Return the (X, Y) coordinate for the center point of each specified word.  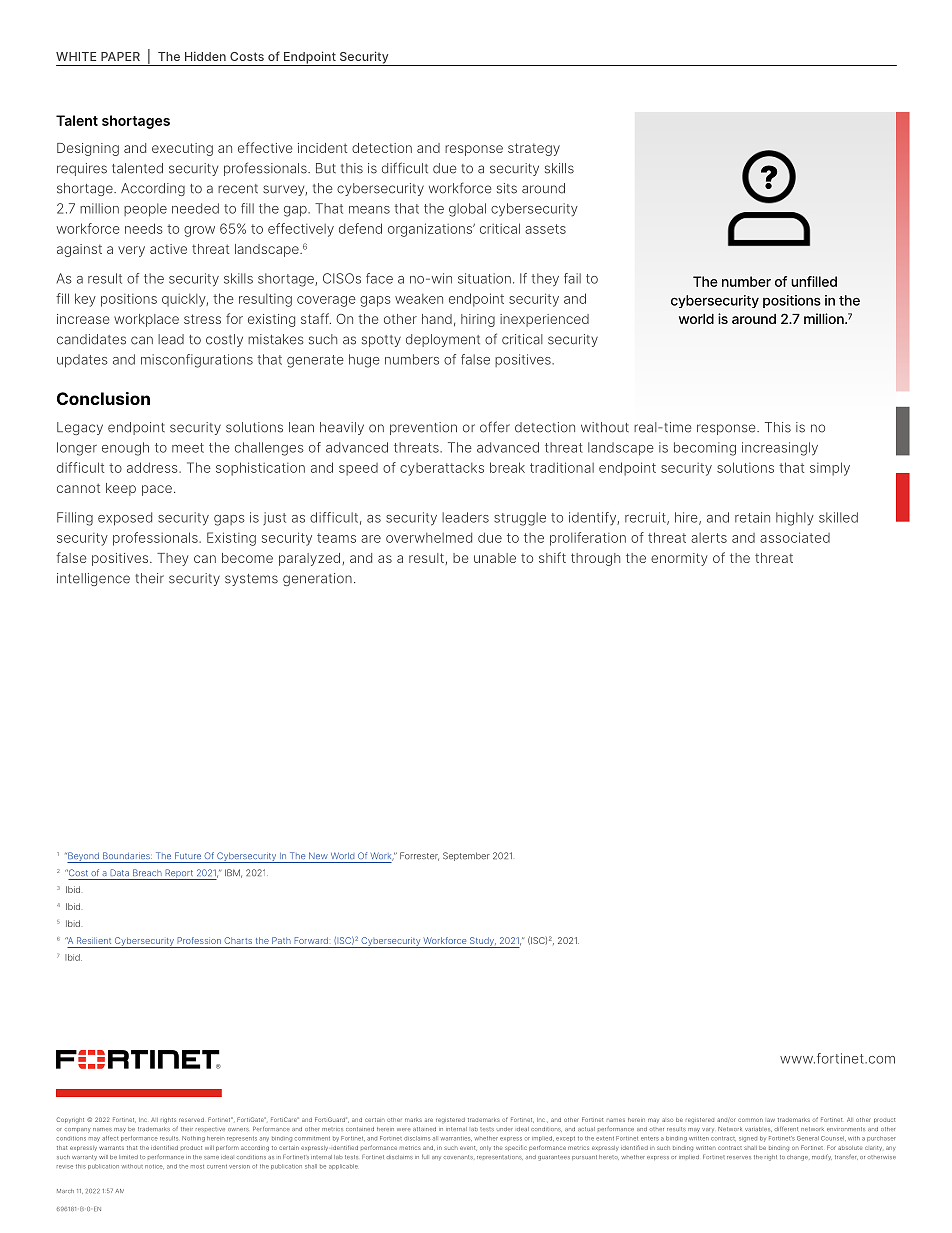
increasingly (780, 449)
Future (188, 855)
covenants (458, 1157)
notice (154, 1166)
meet (188, 448)
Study (482, 942)
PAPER (120, 56)
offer (495, 427)
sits (507, 188)
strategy (534, 149)
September (466, 856)
